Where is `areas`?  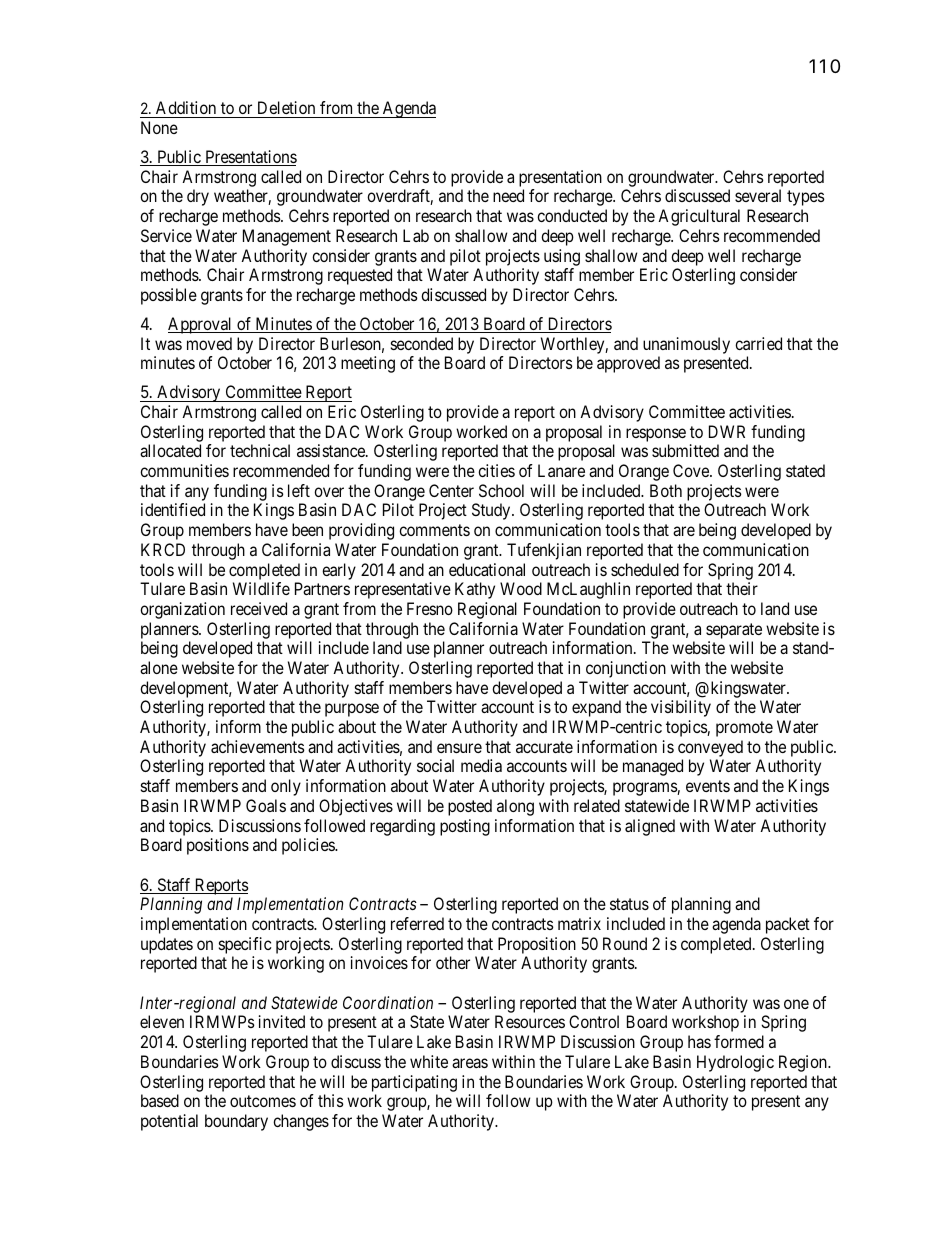 areas is located at coordinates (470, 1063).
